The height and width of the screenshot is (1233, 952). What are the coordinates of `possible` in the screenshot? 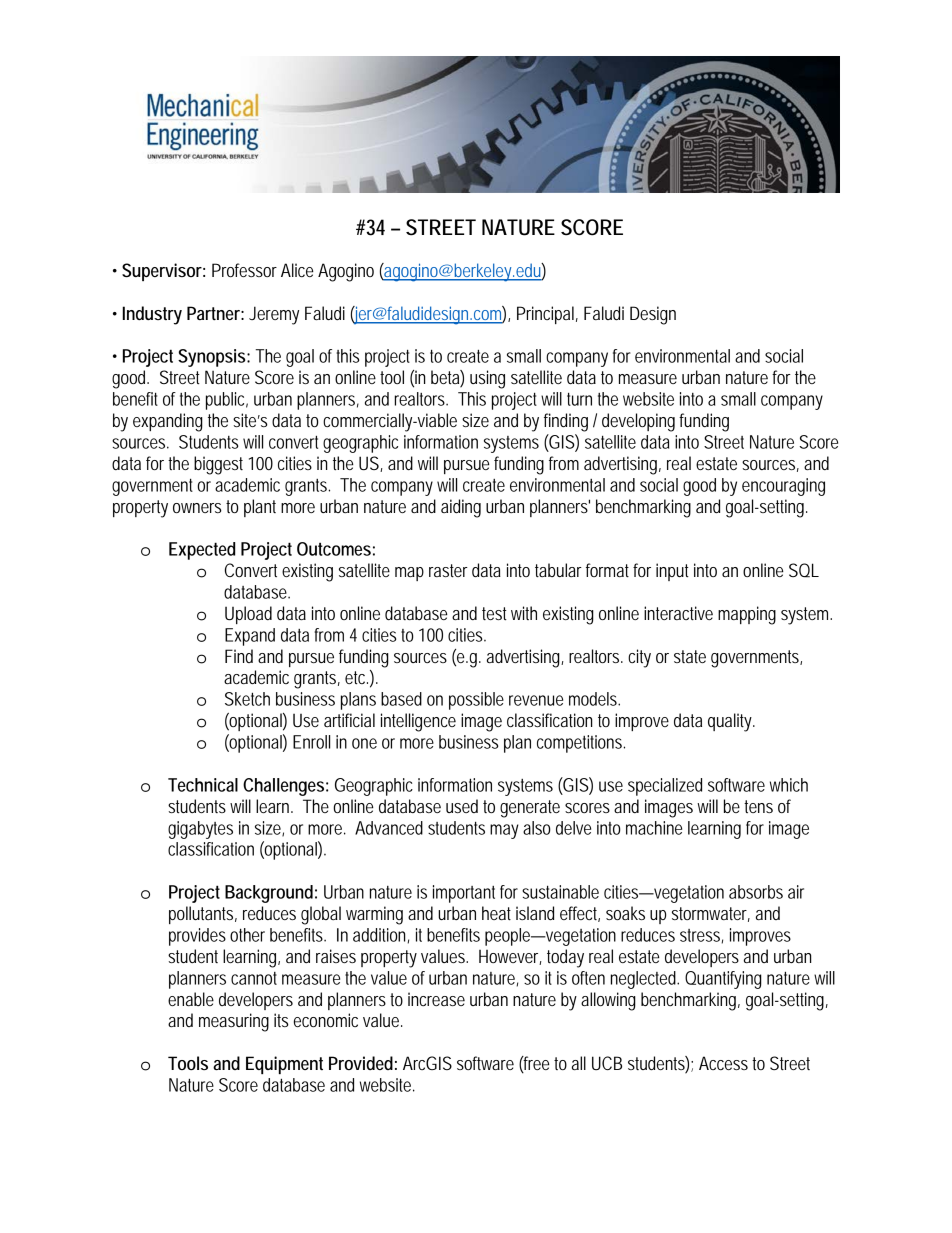 It's located at (476, 701).
